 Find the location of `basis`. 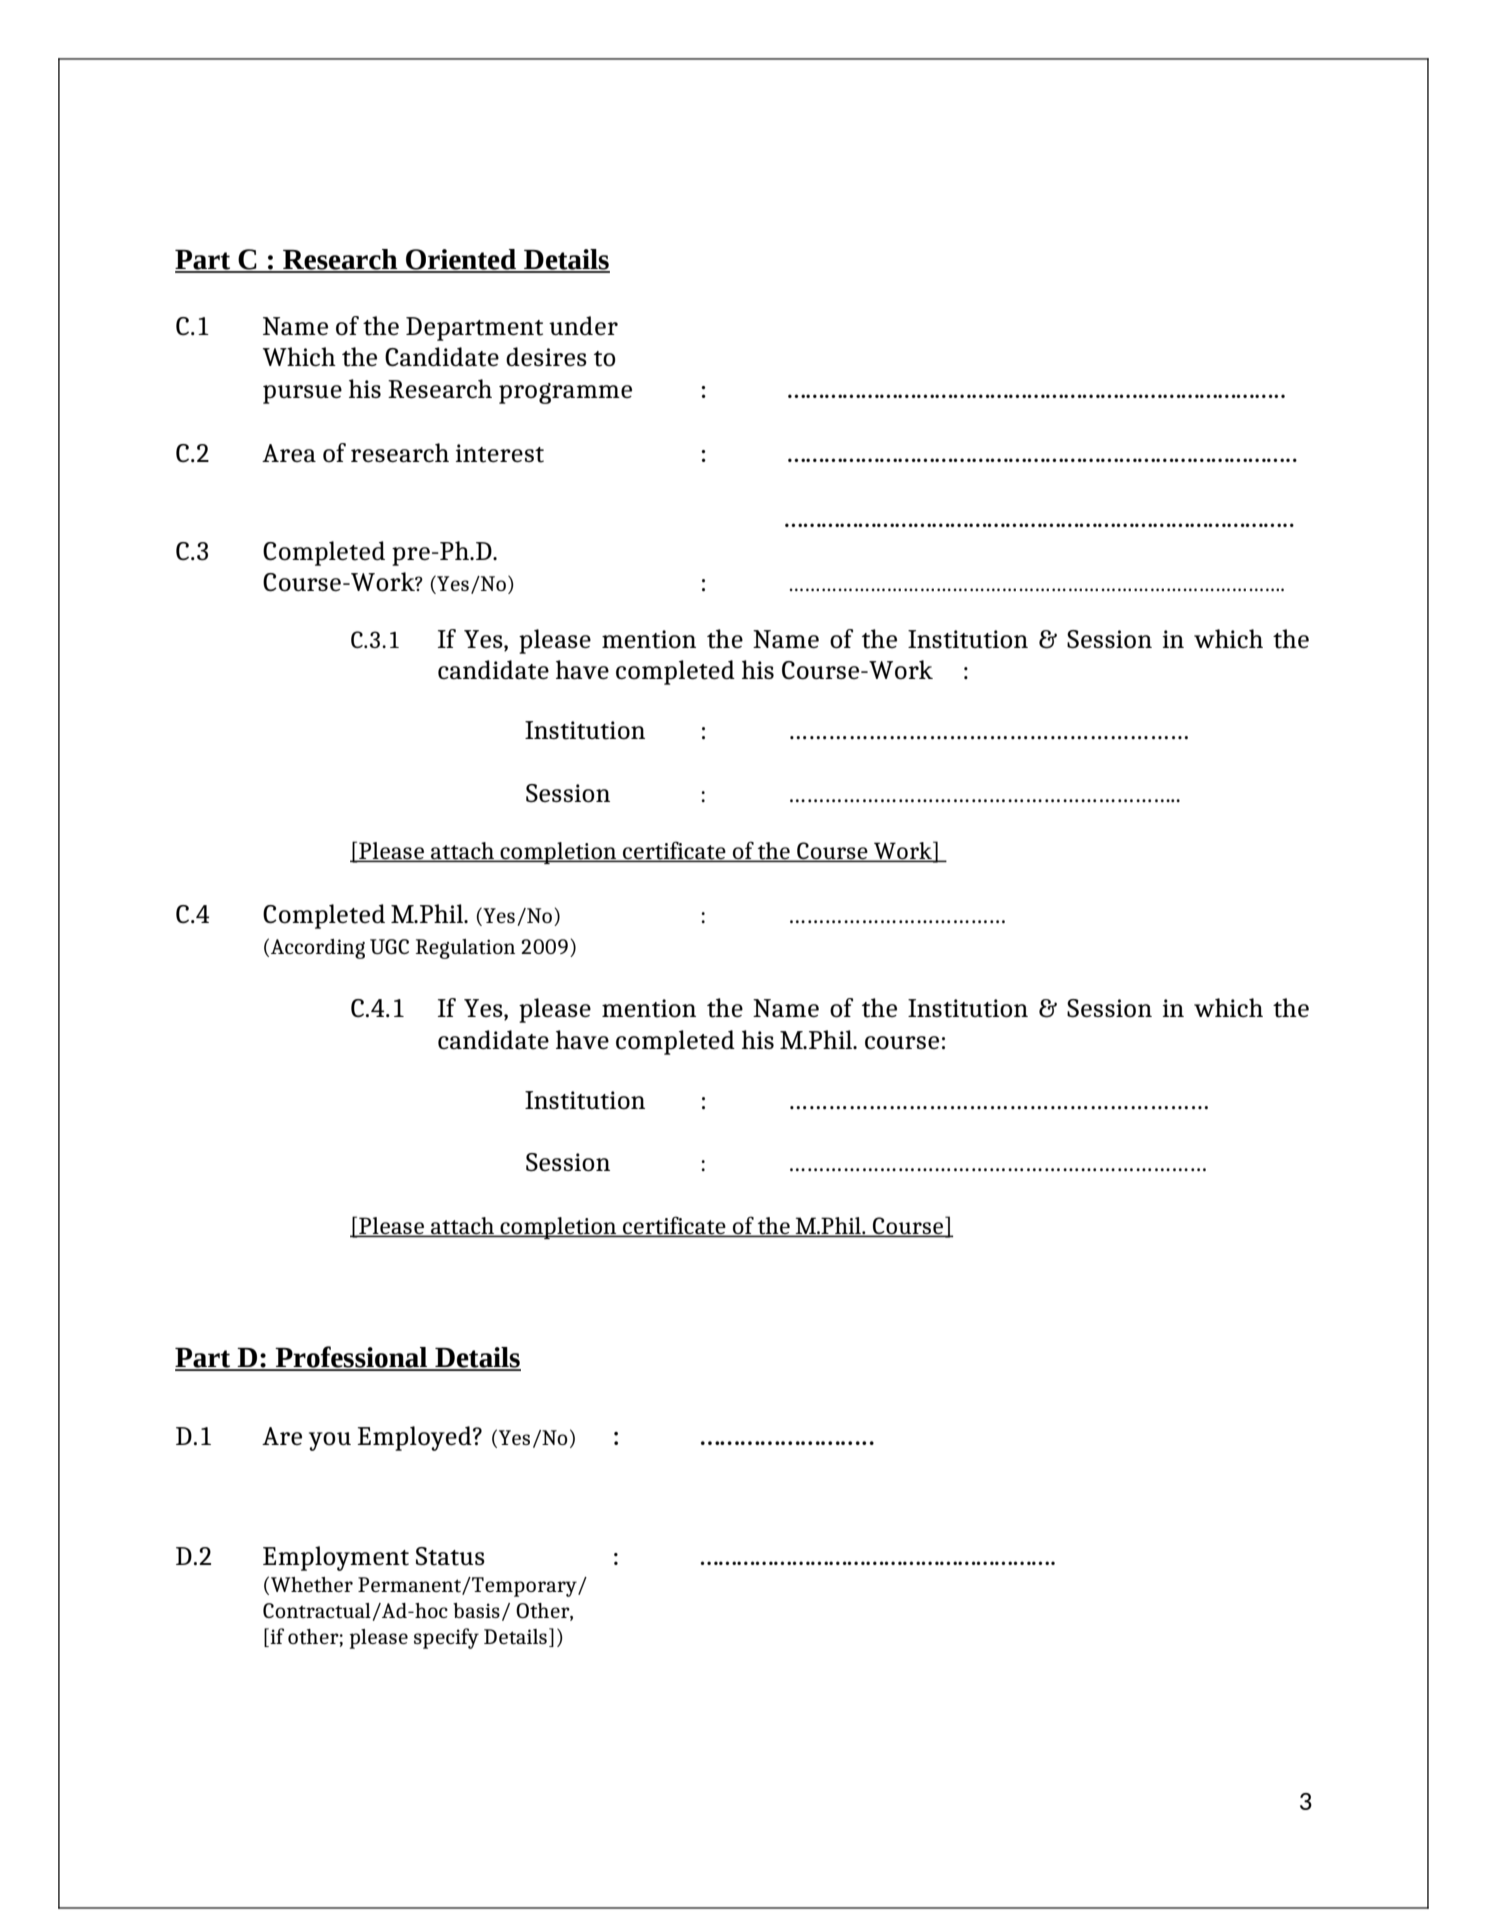

basis is located at coordinates (476, 1610).
